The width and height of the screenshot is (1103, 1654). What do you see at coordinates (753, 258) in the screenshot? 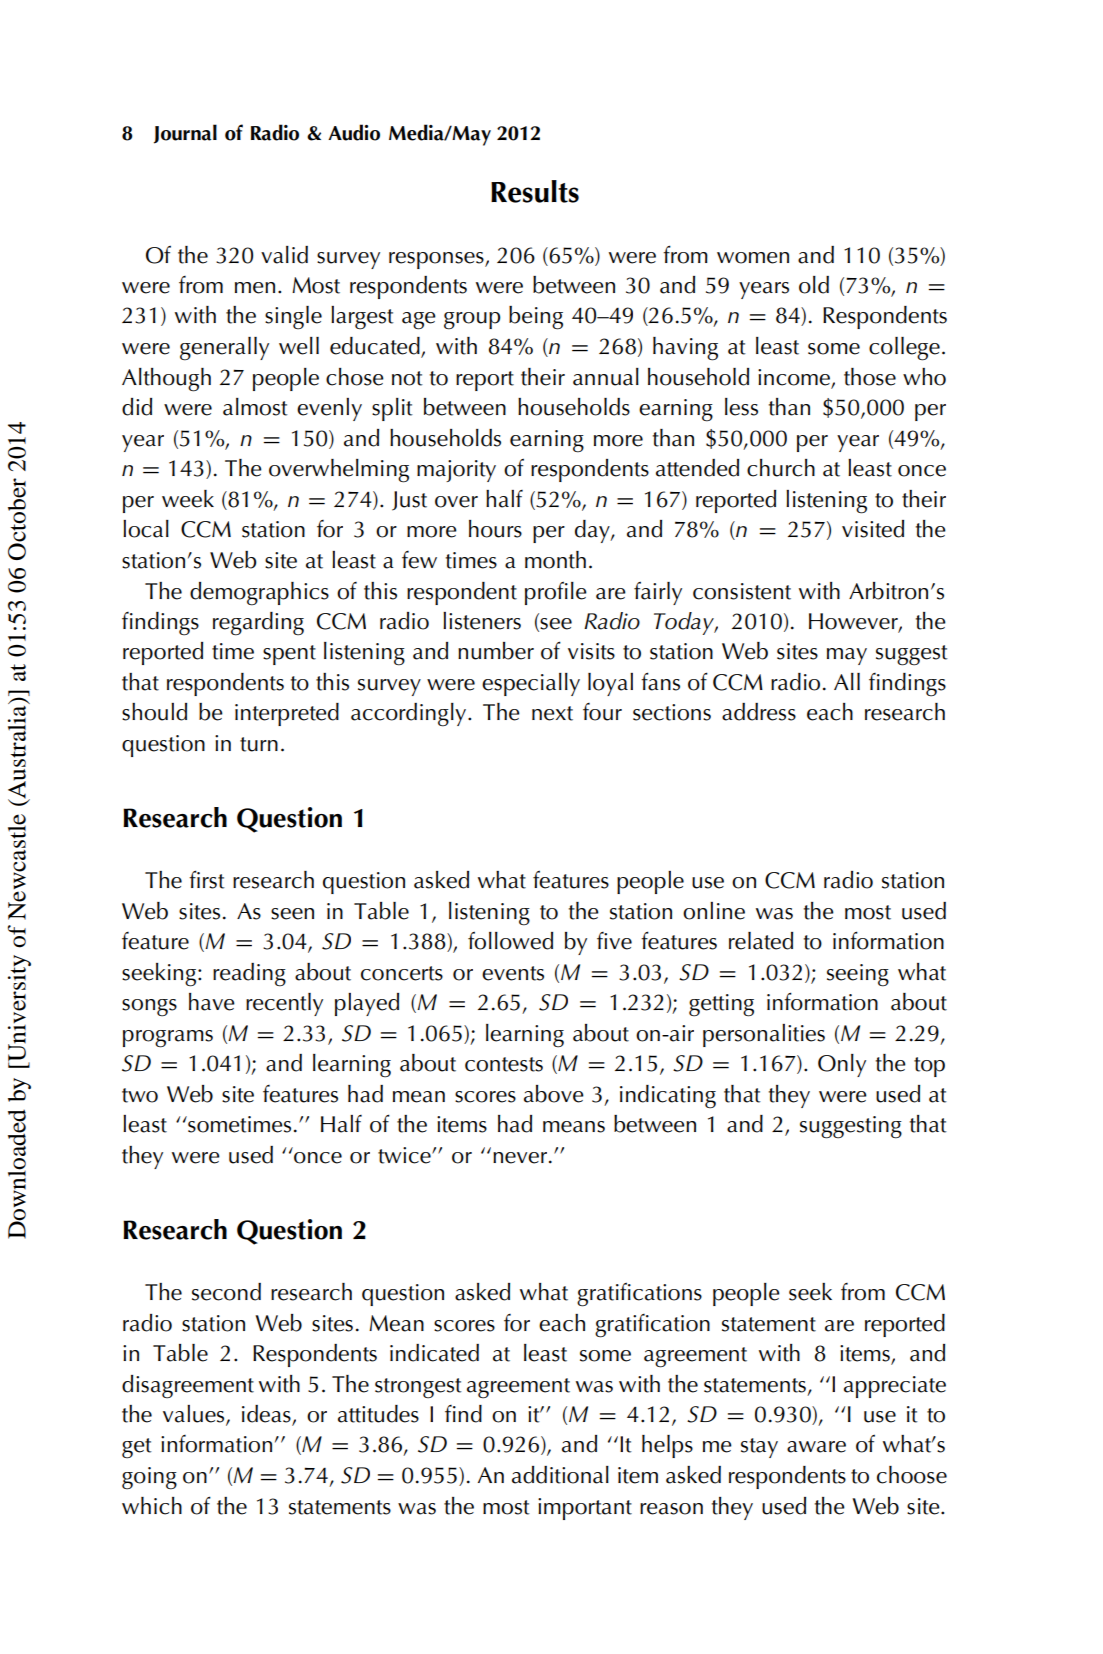
I see `women` at bounding box center [753, 258].
